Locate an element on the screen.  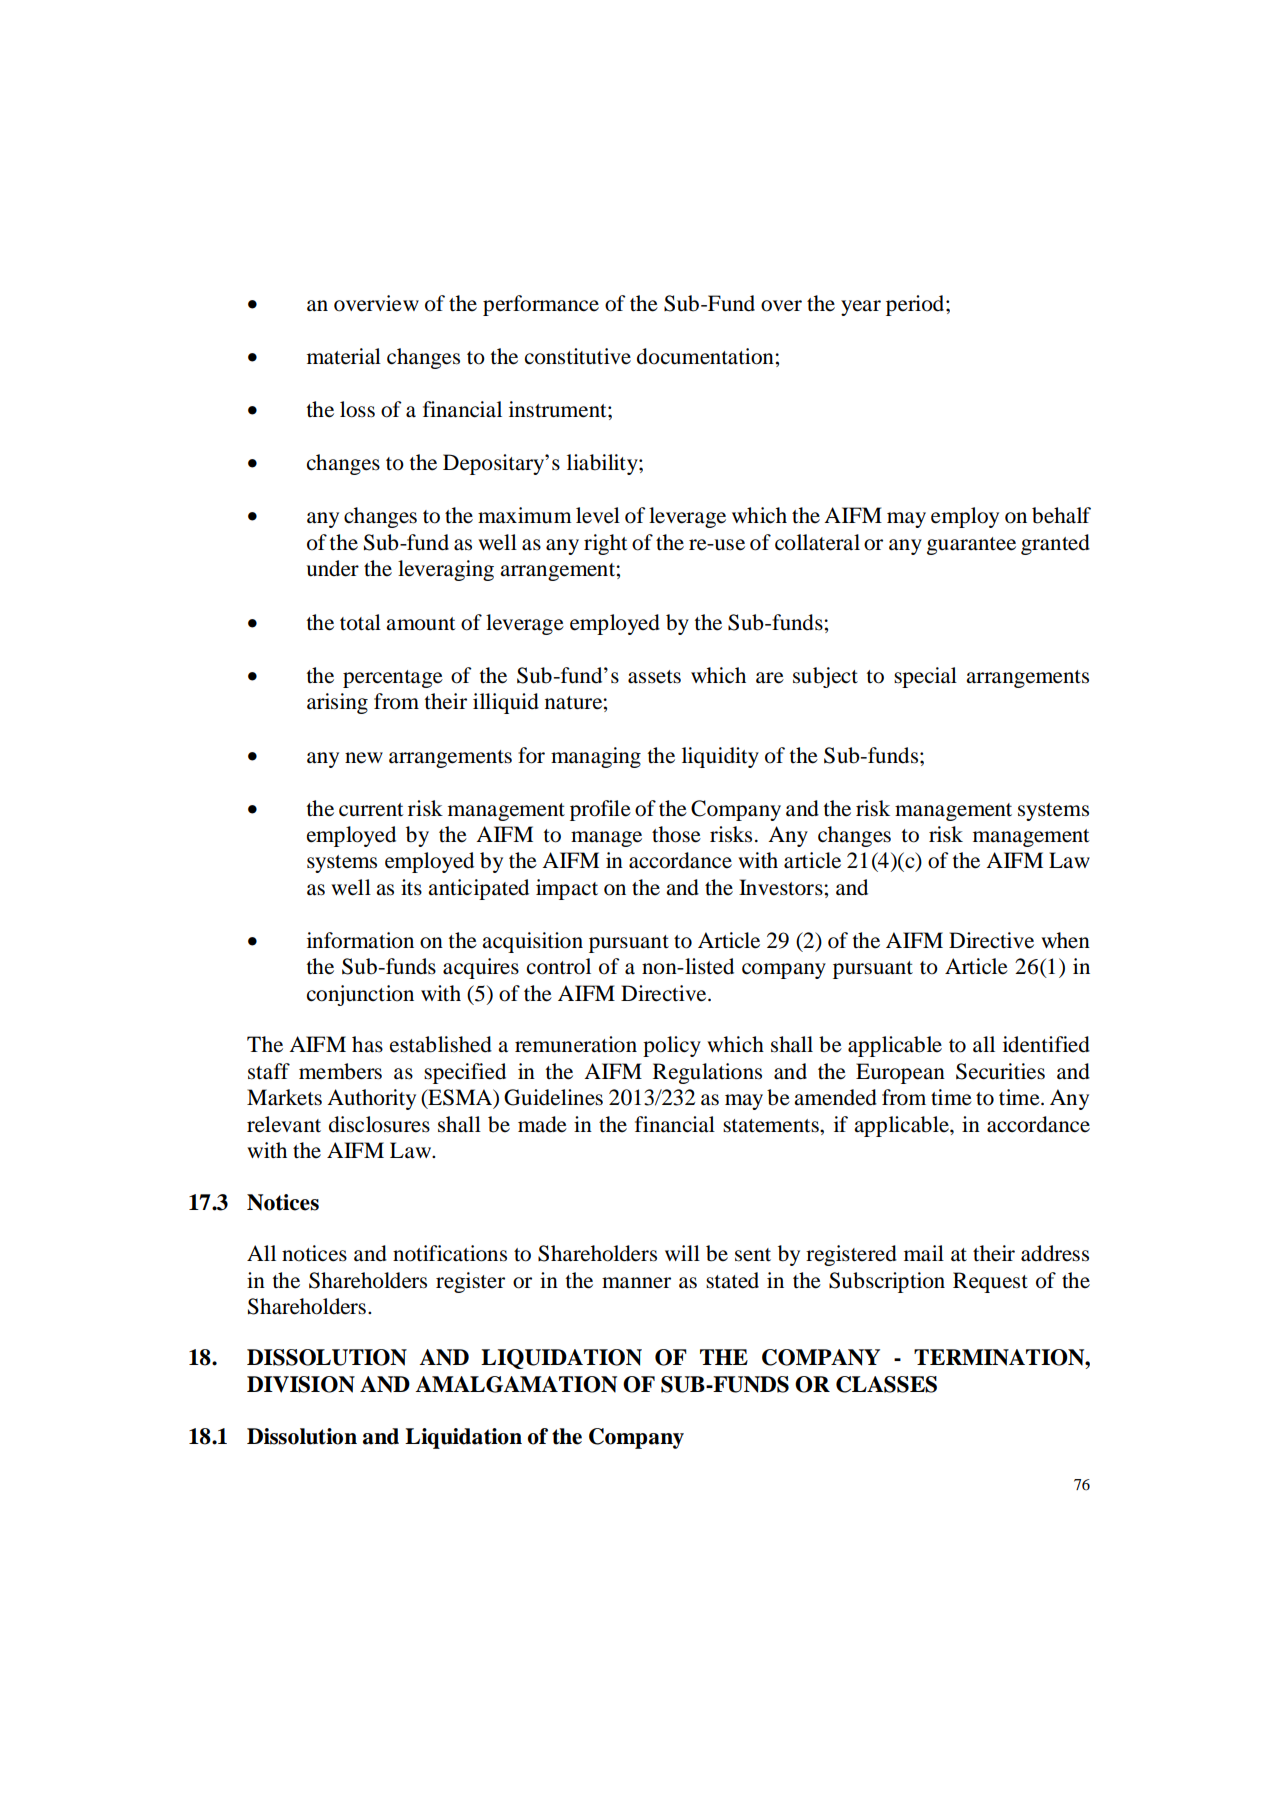
Authority is located at coordinates (371, 1099).
